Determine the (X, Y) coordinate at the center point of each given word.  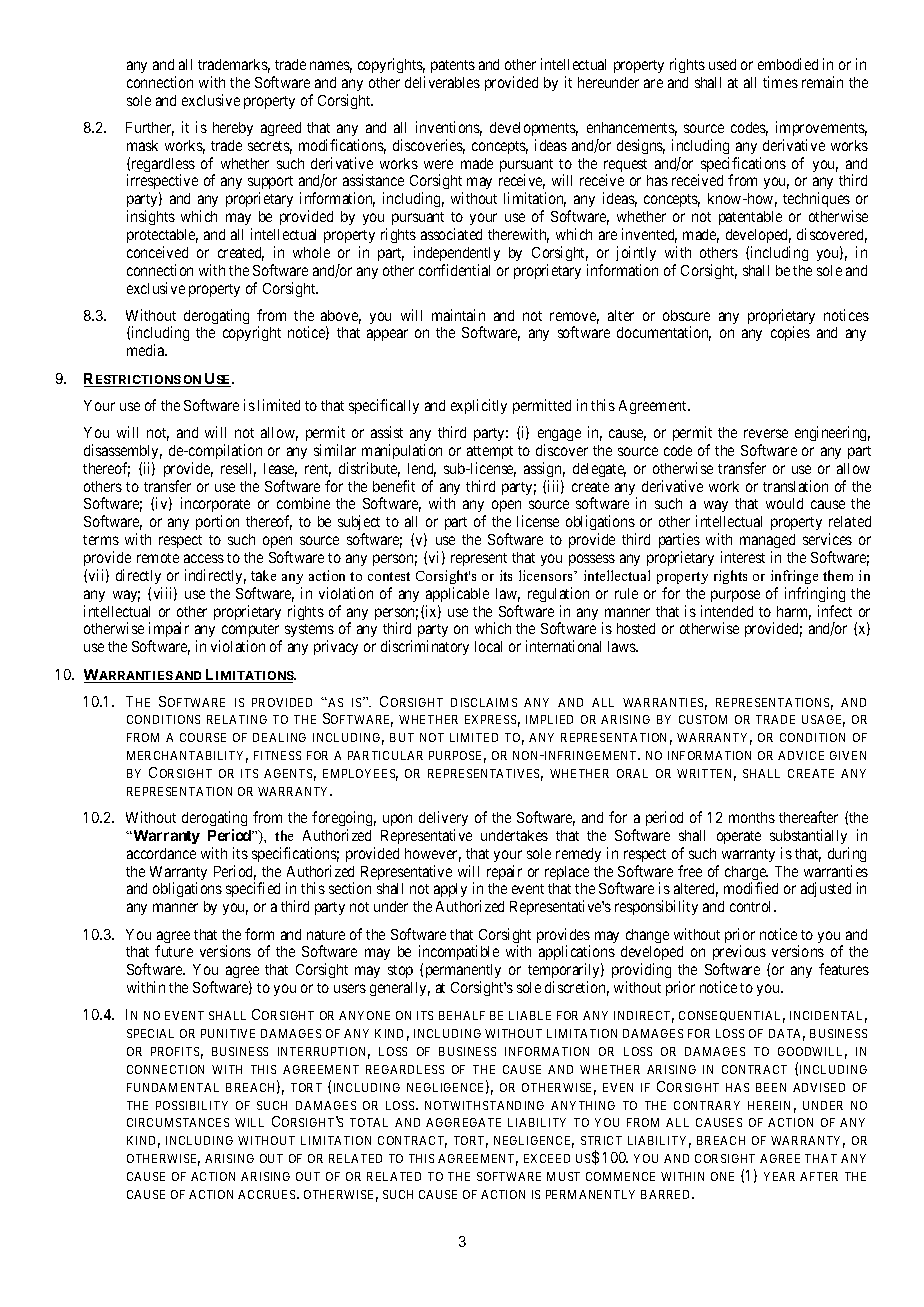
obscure (686, 315)
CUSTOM (703, 719)
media (147, 350)
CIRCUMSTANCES (178, 1122)
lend (422, 470)
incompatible (459, 954)
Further (150, 129)
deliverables (442, 82)
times (780, 82)
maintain (458, 315)
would (784, 503)
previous (739, 954)
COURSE (203, 737)
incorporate (215, 506)
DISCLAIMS (484, 702)
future (174, 951)
